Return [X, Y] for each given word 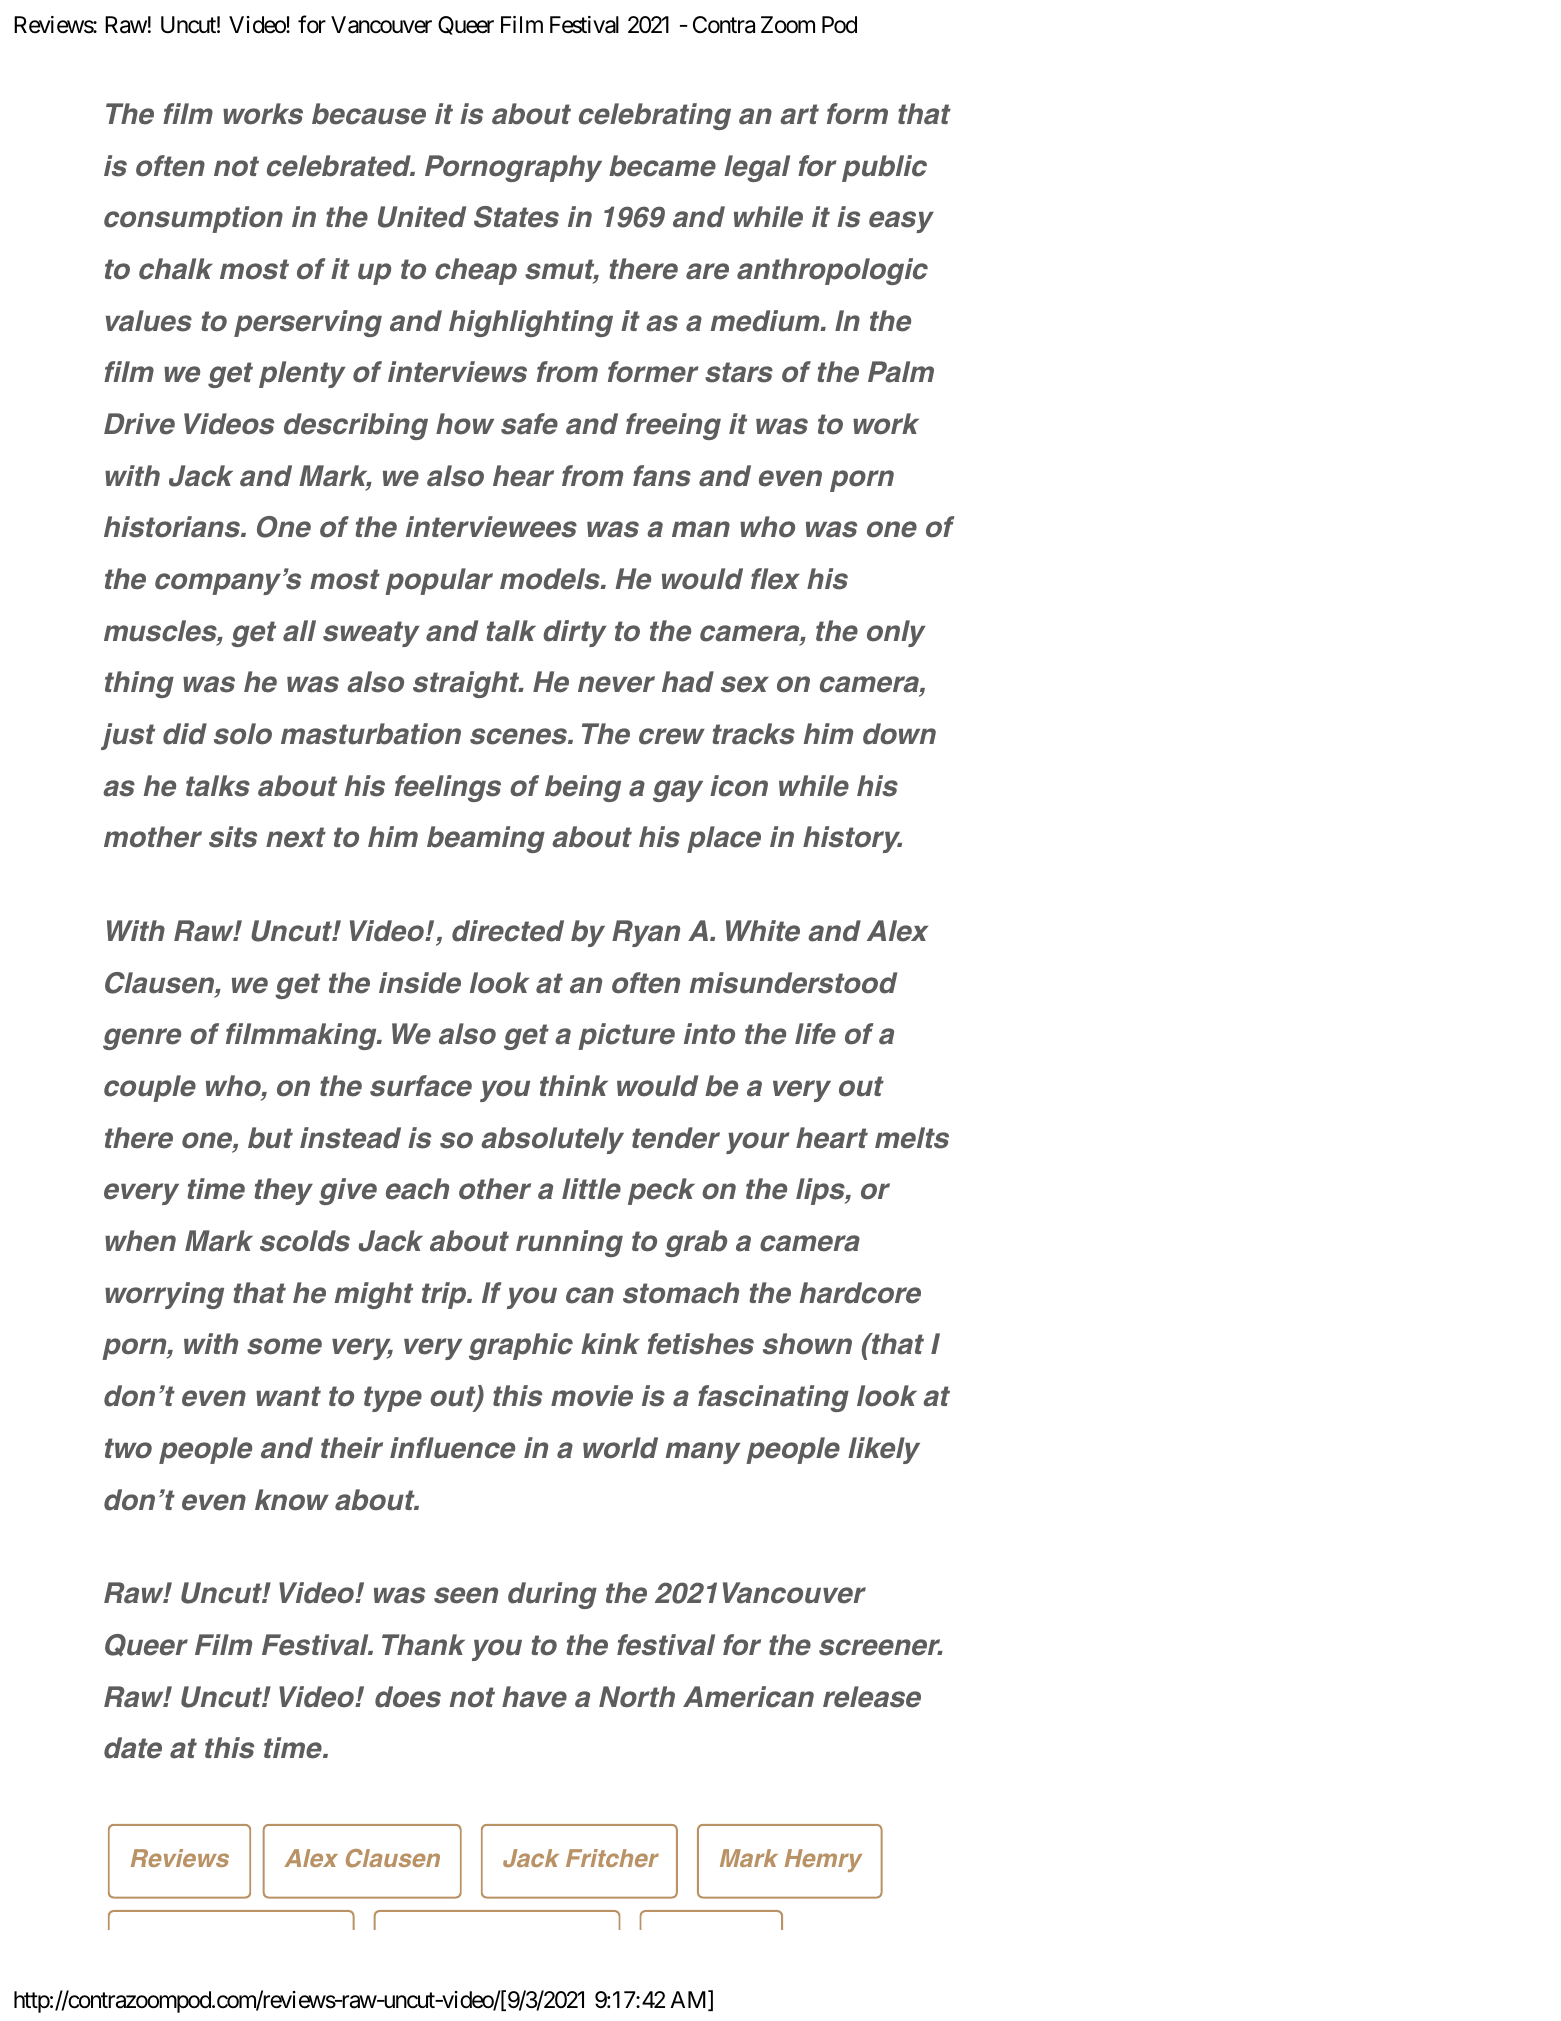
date [133, 1748]
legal [757, 168]
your [758, 1143]
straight [467, 684]
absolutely [552, 1140]
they [284, 1191]
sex [745, 684]
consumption [193, 219]
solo [243, 734]
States [516, 217]
